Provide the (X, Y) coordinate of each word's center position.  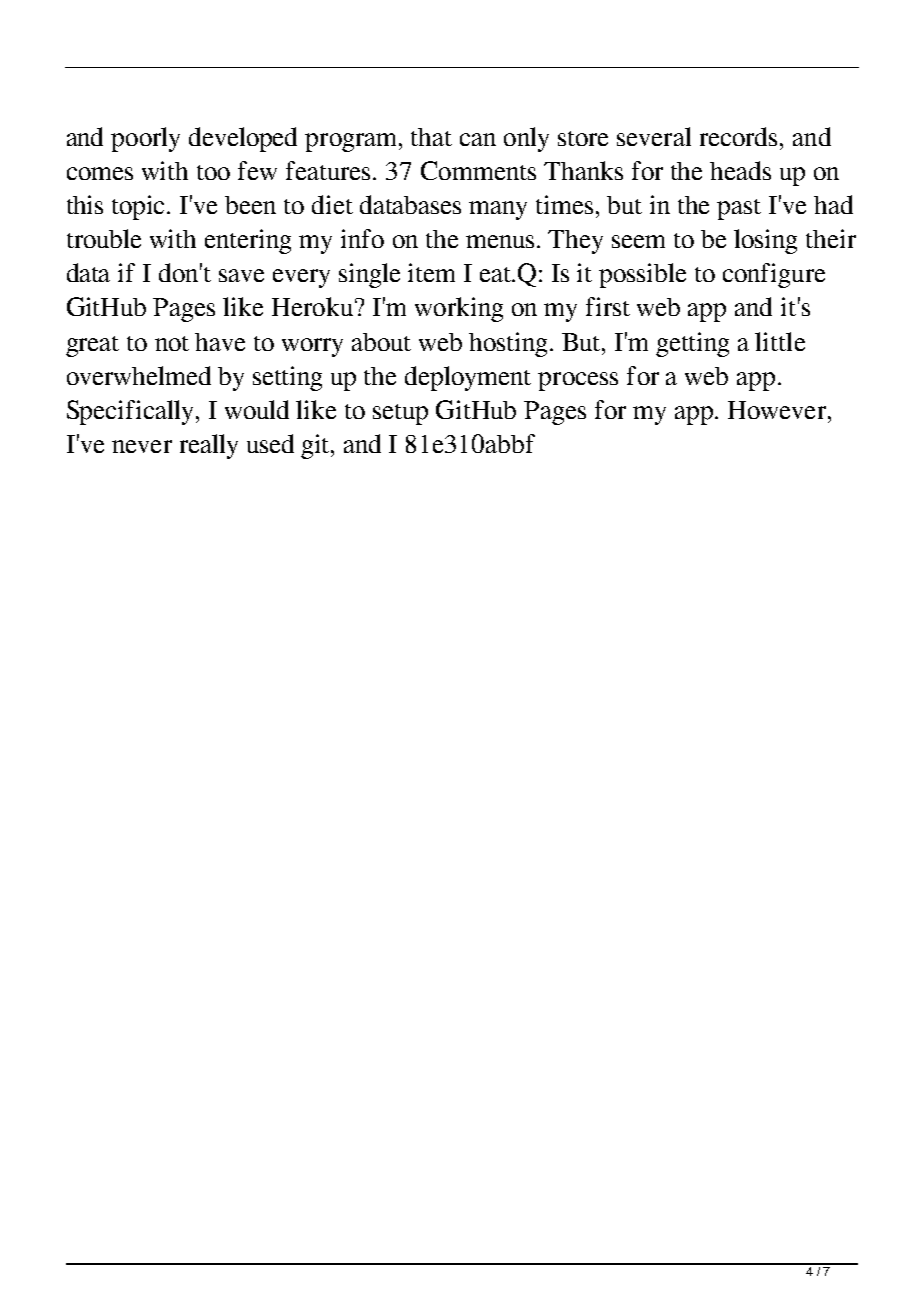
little (780, 341)
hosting (510, 344)
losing (765, 241)
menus (500, 241)
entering (248, 241)
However (777, 410)
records (738, 136)
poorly (145, 139)
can (478, 139)
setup (400, 414)
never (142, 446)
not (172, 343)
